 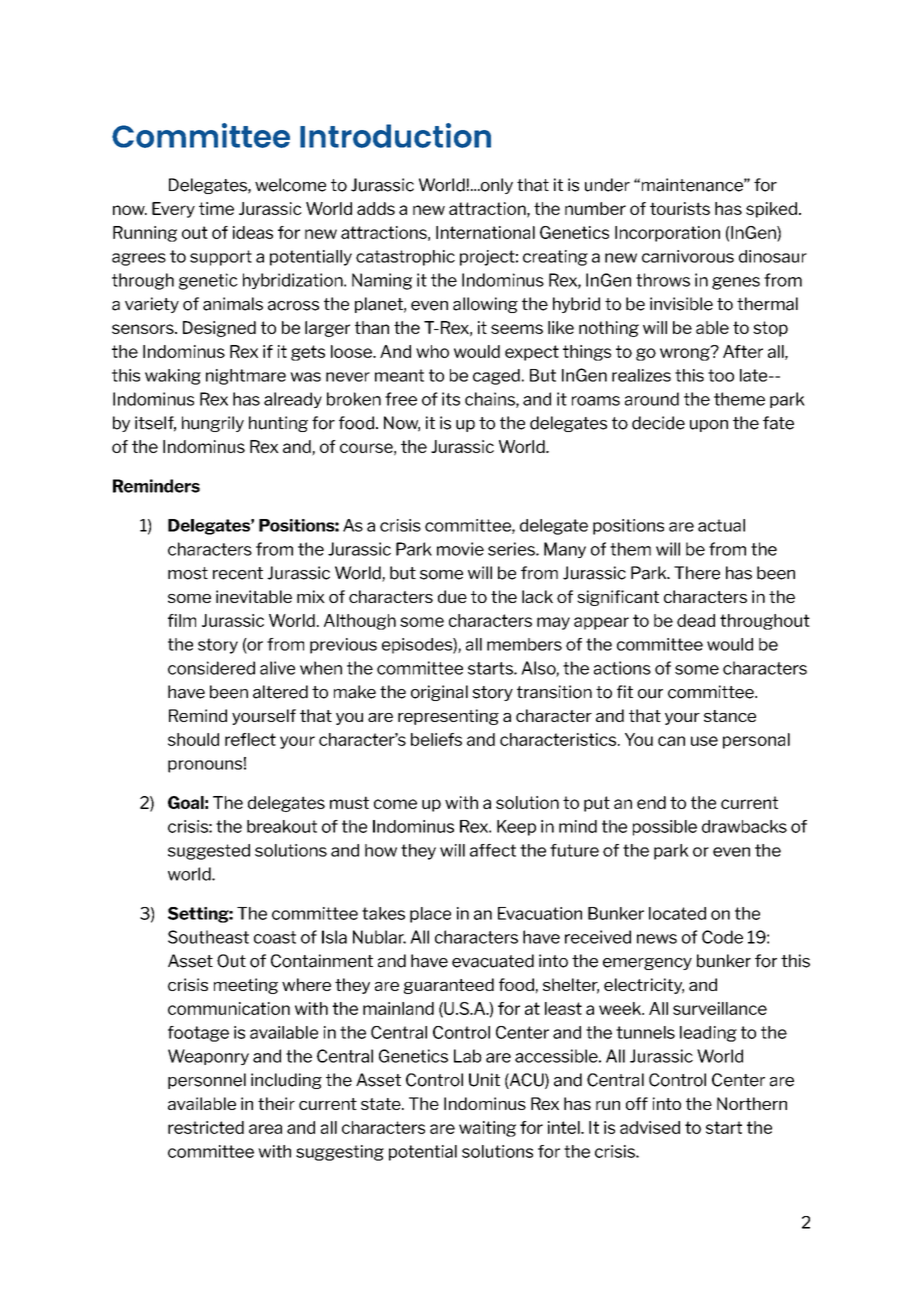 I want to click on recent, so click(x=238, y=573).
